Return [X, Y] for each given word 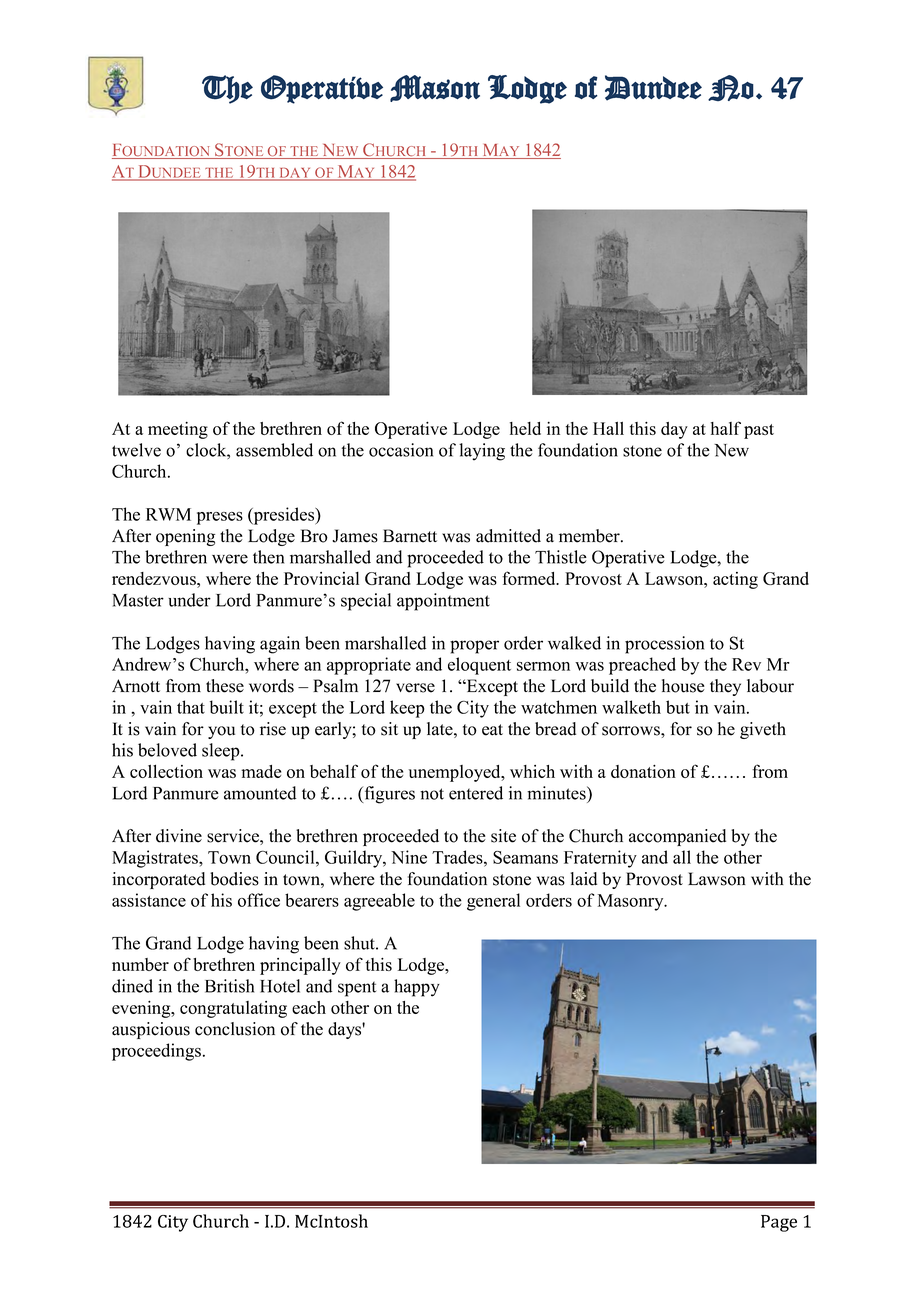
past [759, 431]
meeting [178, 430]
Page [779, 1223]
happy [417, 988]
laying [482, 452]
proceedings [156, 1052]
